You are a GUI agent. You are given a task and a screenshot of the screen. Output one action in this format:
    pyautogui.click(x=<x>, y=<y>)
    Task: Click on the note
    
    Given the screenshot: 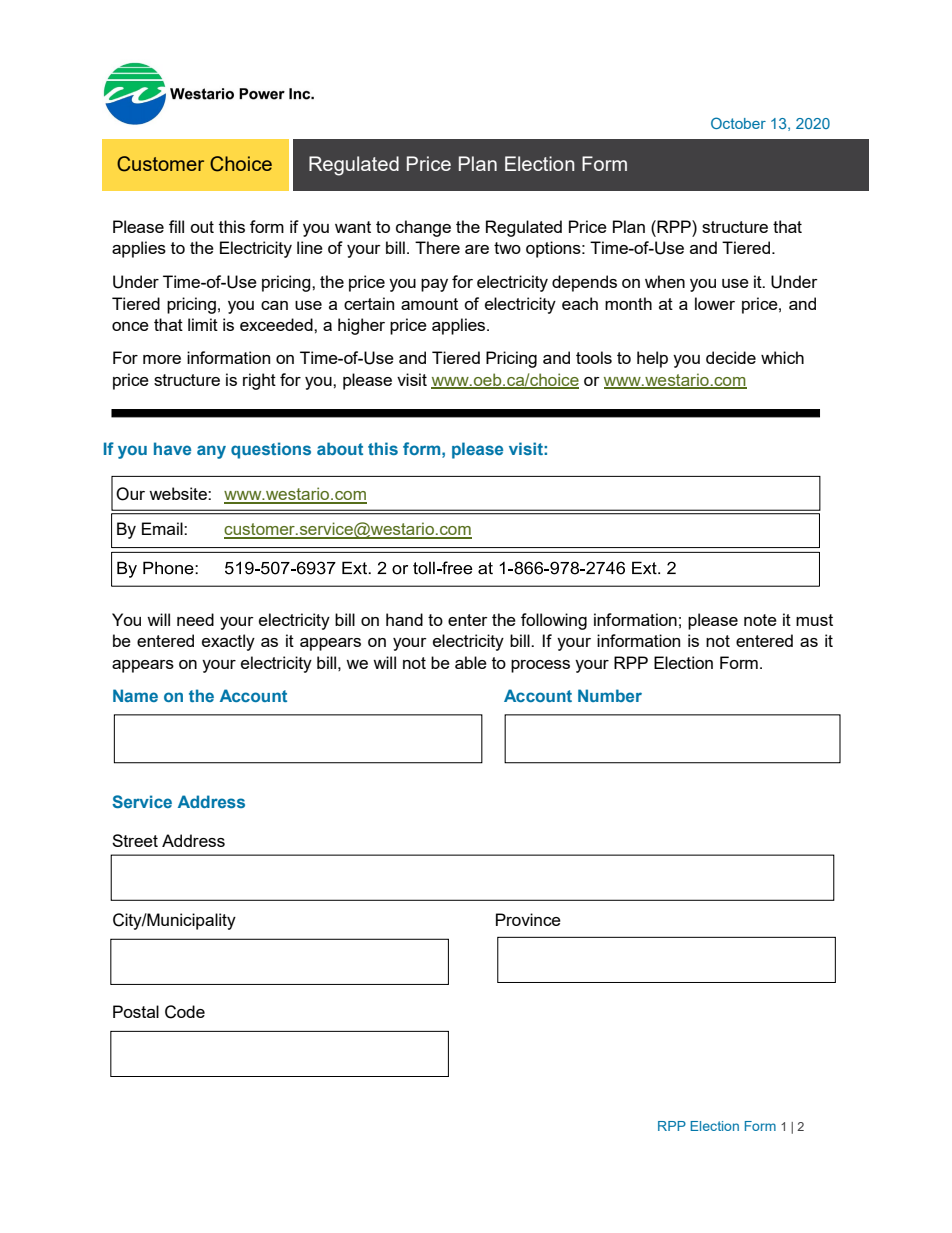 What is the action you would take?
    pyautogui.click(x=760, y=620)
